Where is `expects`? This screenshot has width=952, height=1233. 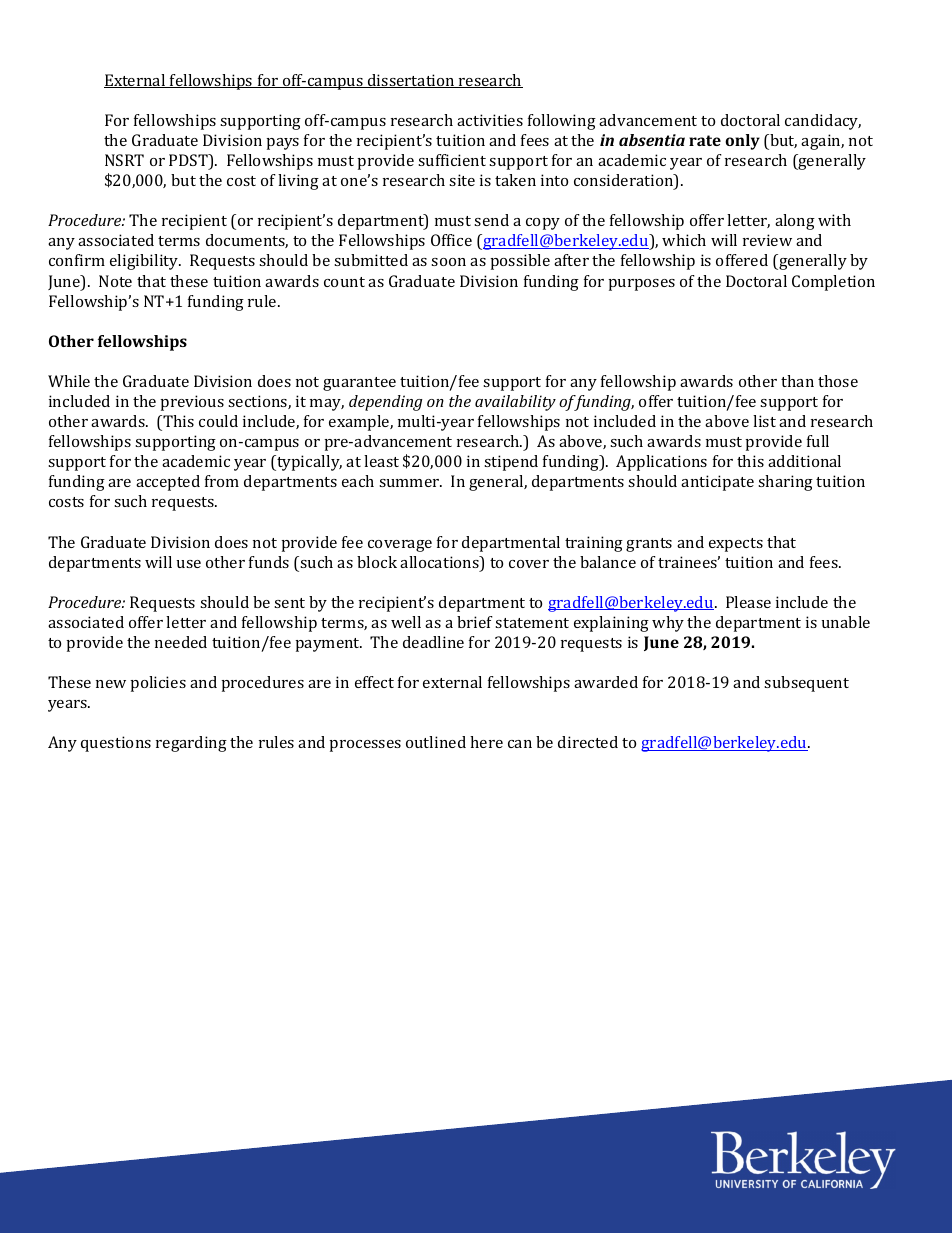
expects is located at coordinates (736, 545).
